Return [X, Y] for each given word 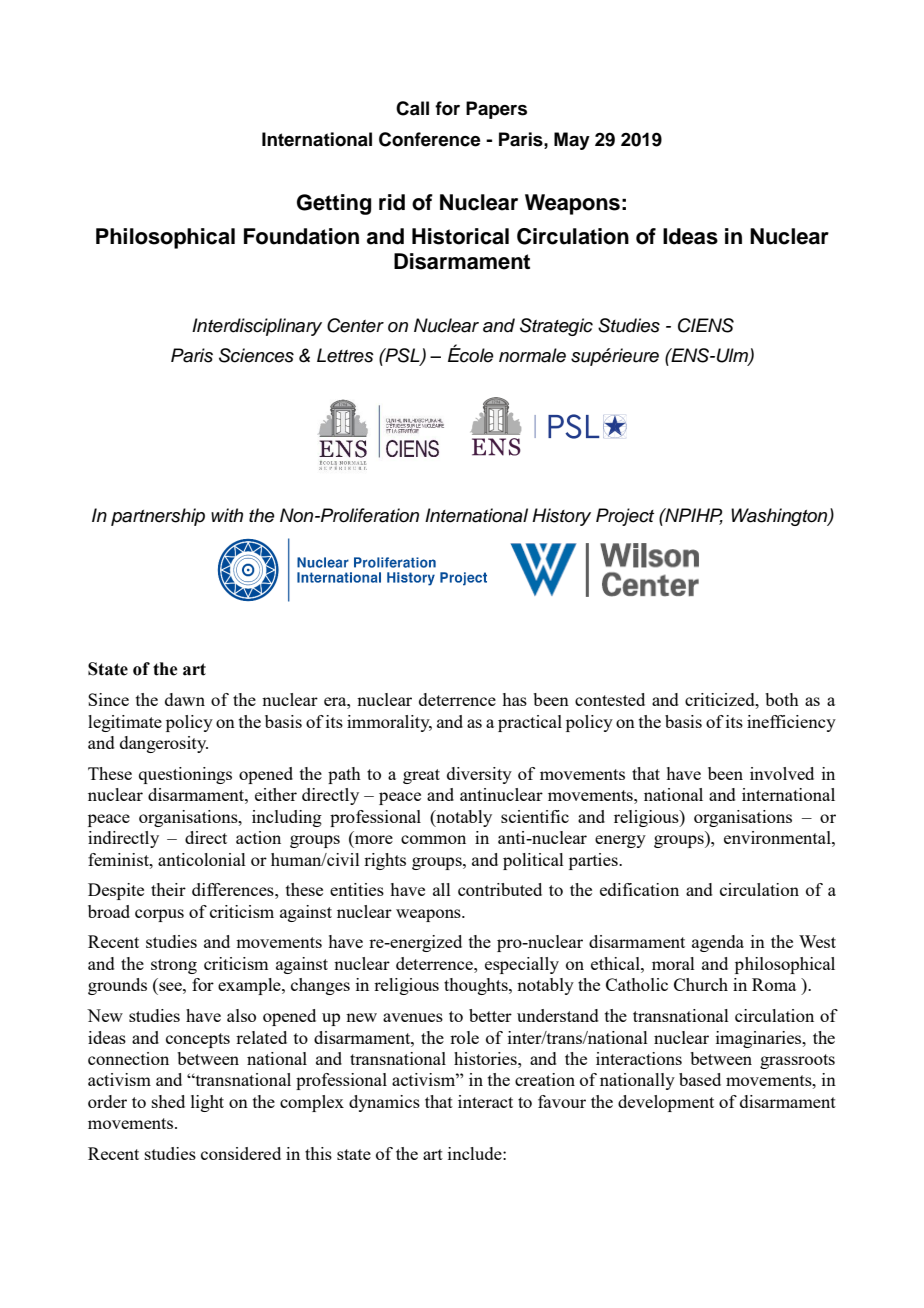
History [561, 517]
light [207, 1103]
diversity [479, 775]
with [227, 515]
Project [625, 517]
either [276, 794]
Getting [334, 204]
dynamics [384, 1103]
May [572, 141]
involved [782, 773]
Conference [430, 139]
